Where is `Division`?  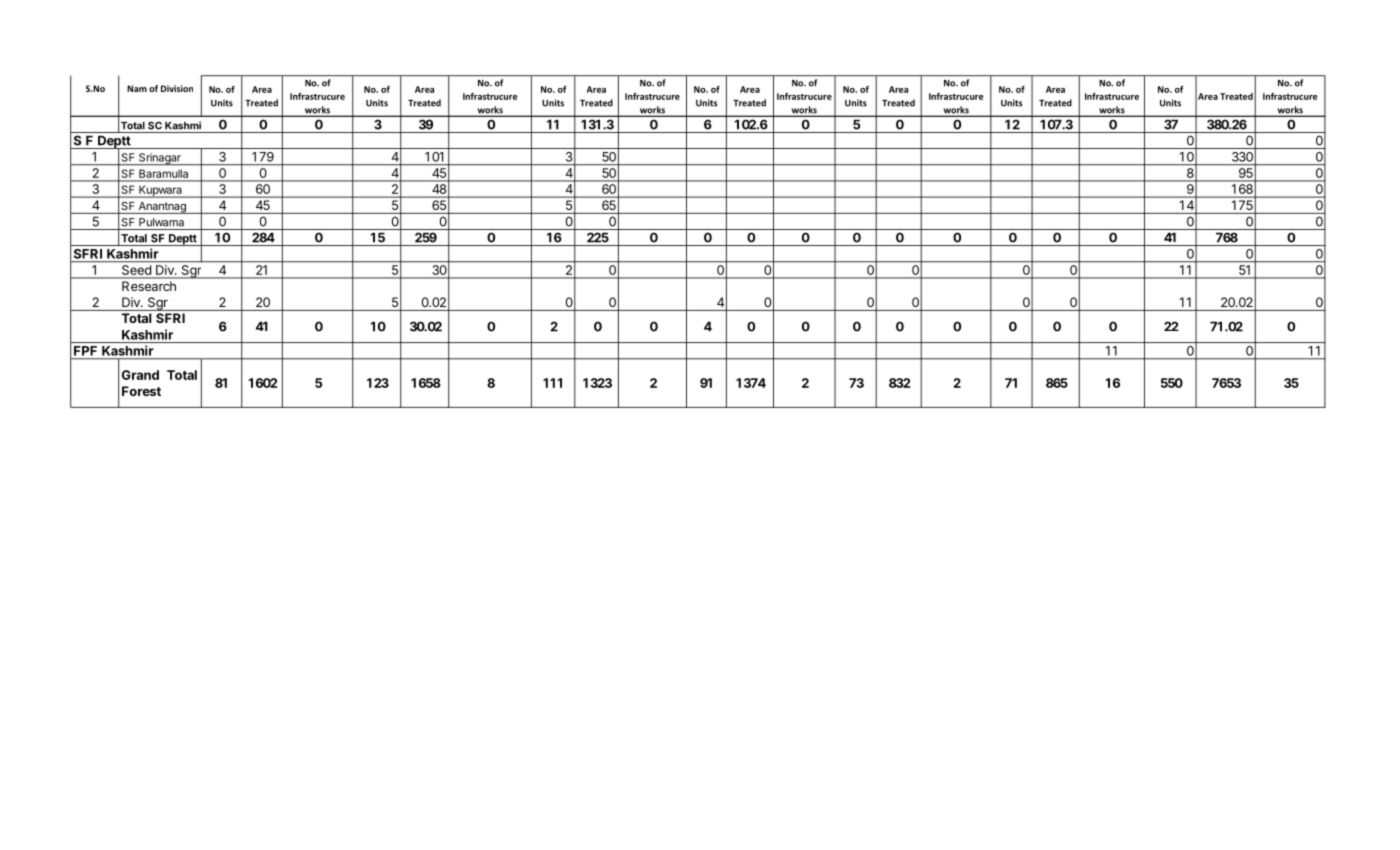 Division is located at coordinates (177, 88).
